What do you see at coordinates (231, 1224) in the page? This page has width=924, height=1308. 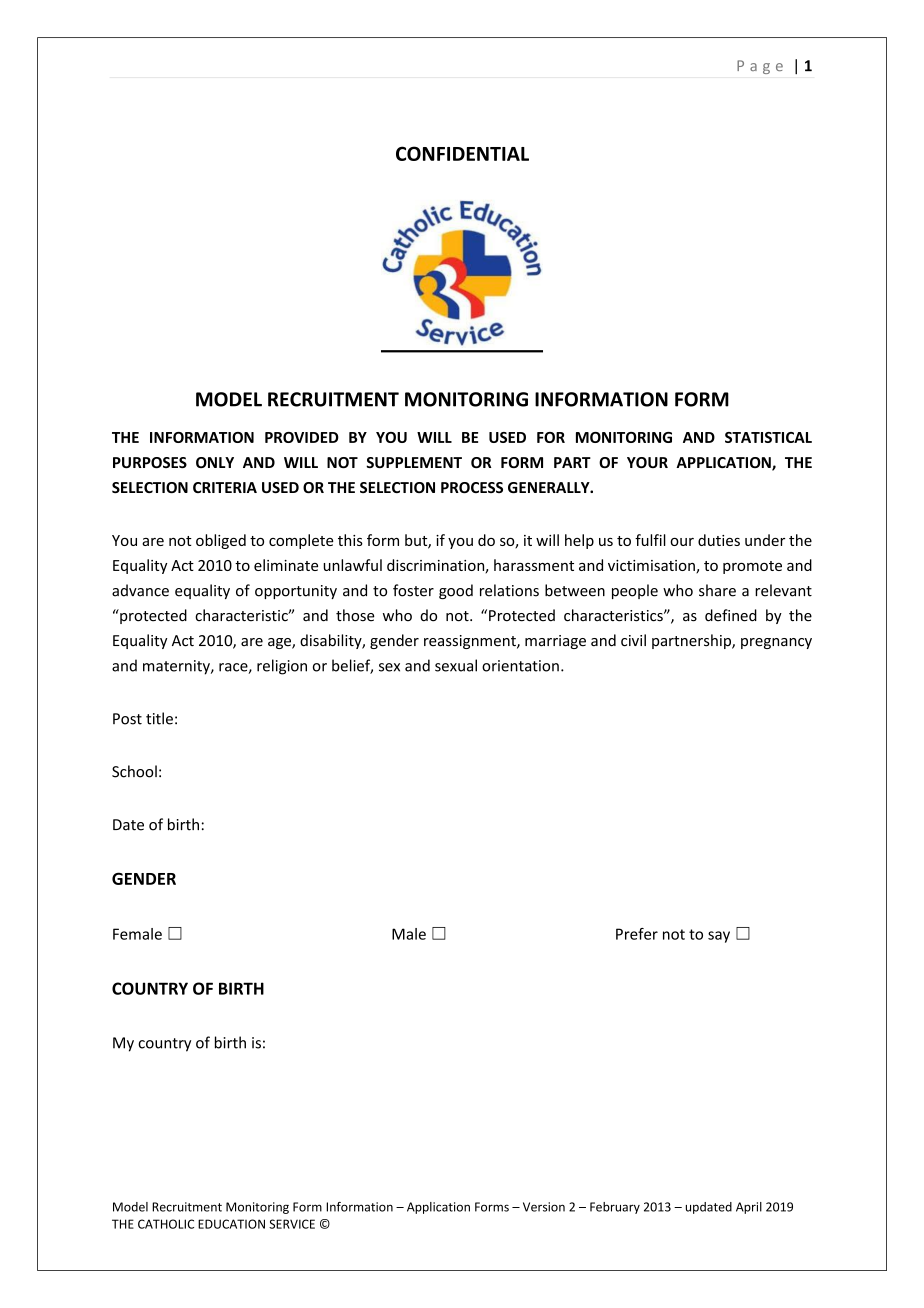 I see `EDUCATION` at bounding box center [231, 1224].
